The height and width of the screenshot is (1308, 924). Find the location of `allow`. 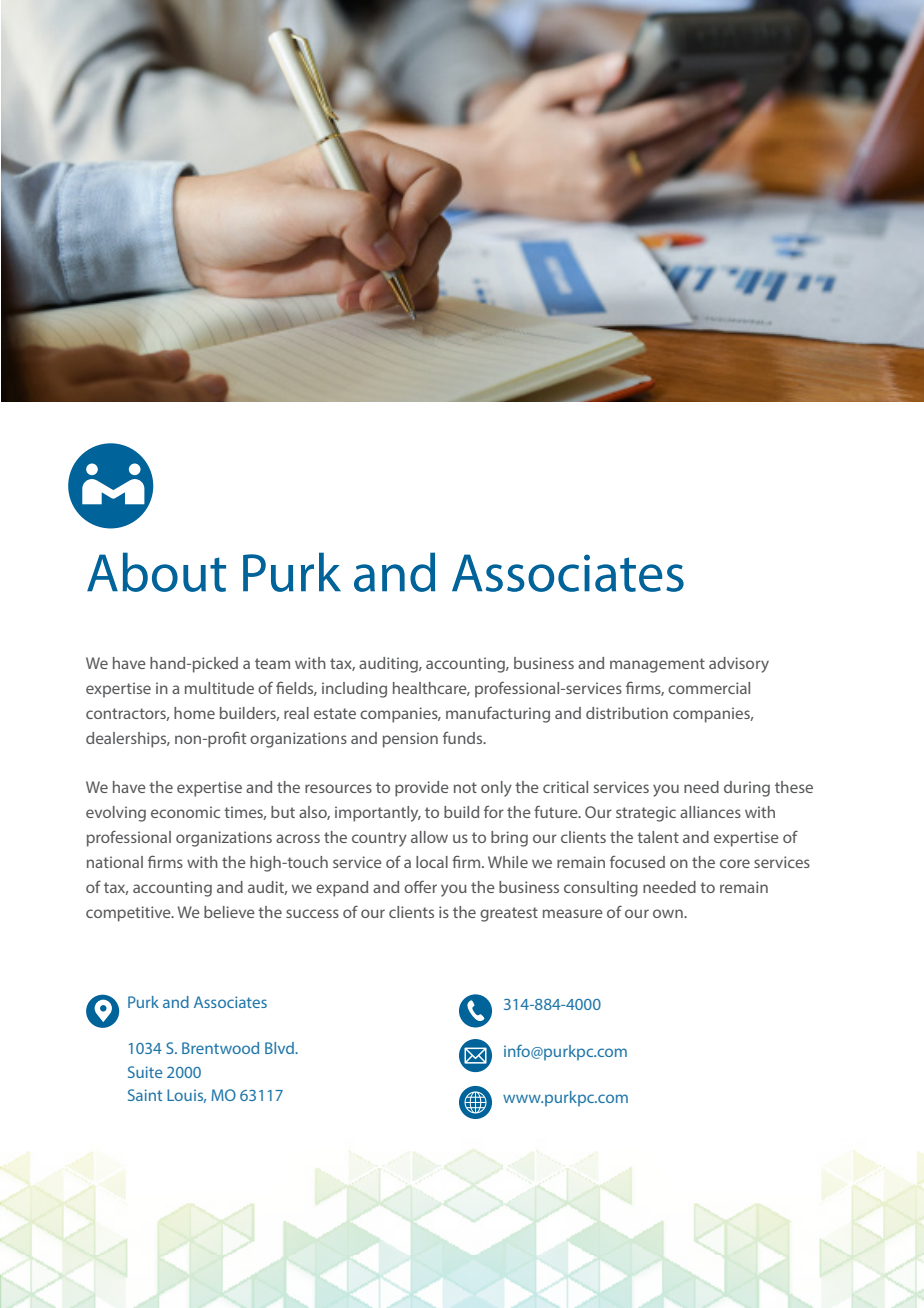

allow is located at coordinates (429, 837).
